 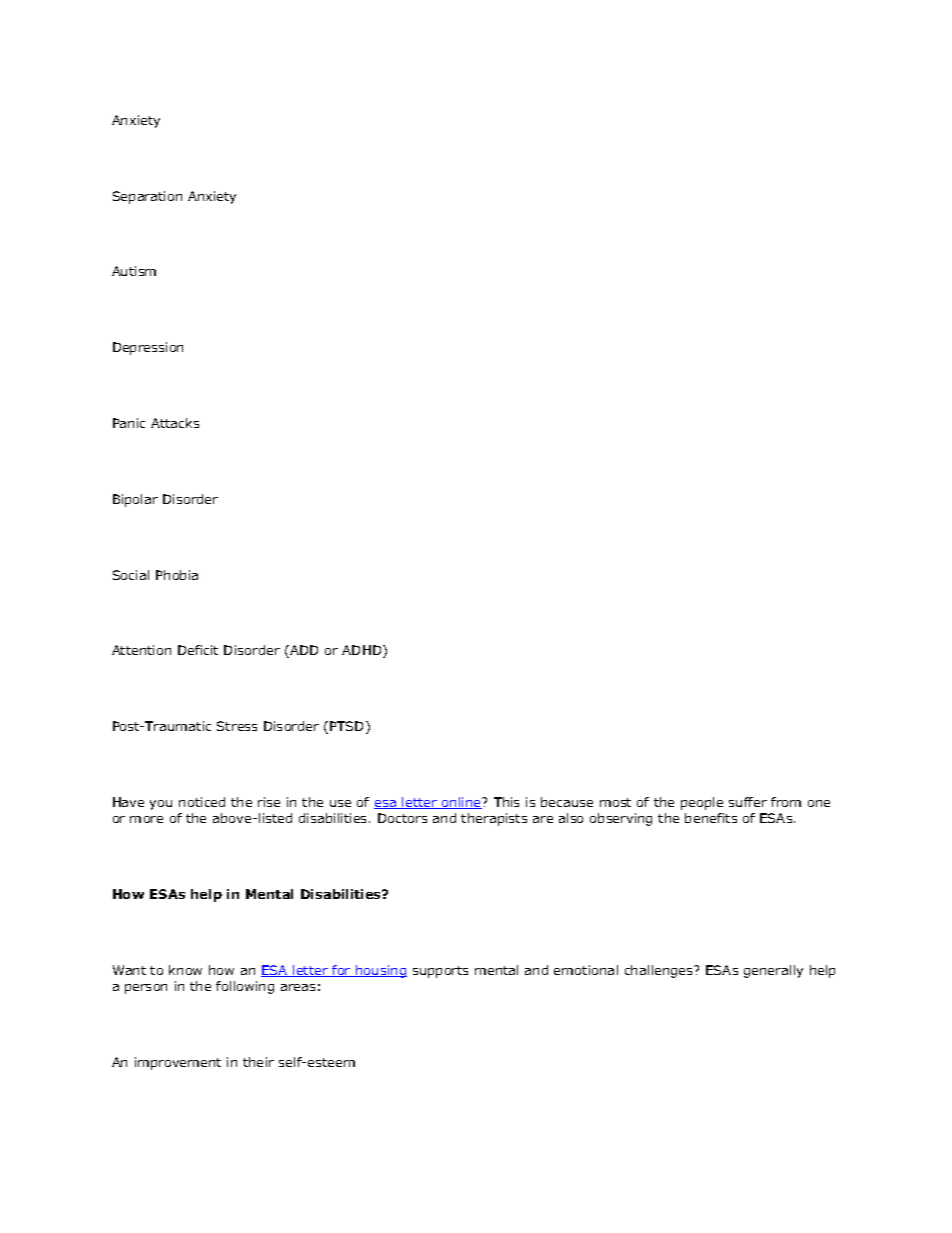 What do you see at coordinates (440, 972) in the image?
I see `supports` at bounding box center [440, 972].
